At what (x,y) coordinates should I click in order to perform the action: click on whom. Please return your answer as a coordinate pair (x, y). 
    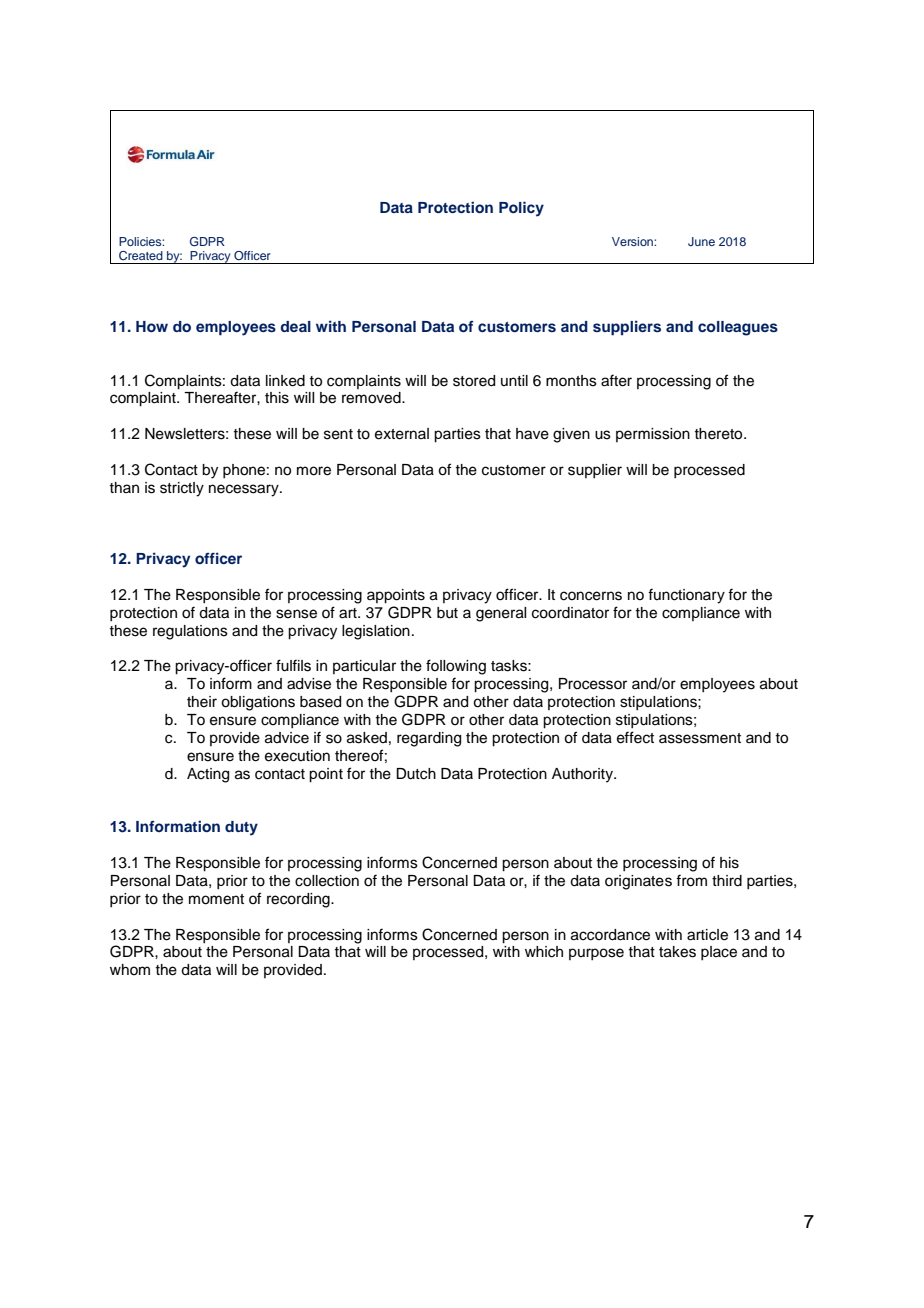
    Looking at the image, I should click on (130, 969).
